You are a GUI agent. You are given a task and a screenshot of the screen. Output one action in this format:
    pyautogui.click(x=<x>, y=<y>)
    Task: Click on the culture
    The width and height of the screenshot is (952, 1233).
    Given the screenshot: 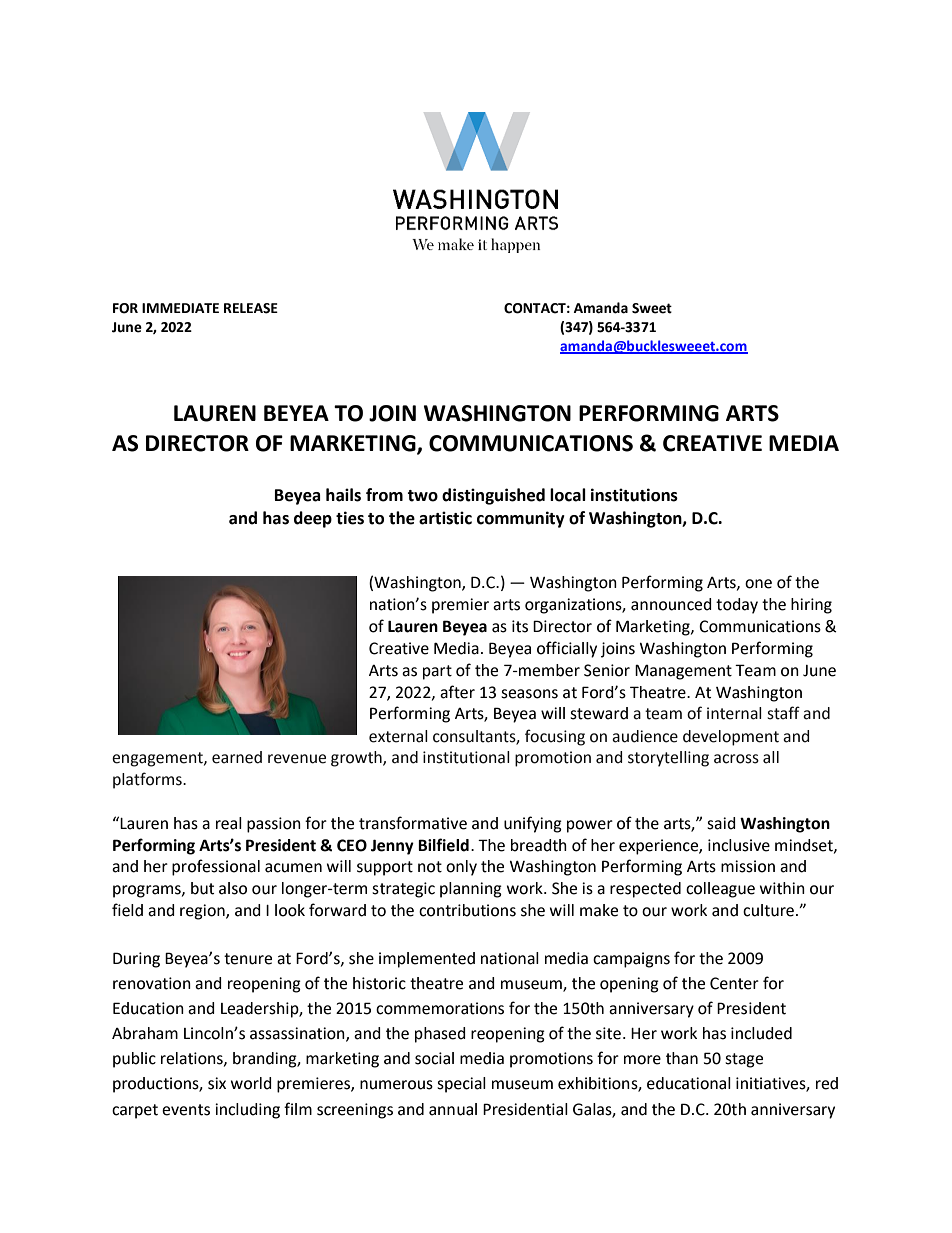 What is the action you would take?
    pyautogui.click(x=768, y=910)
